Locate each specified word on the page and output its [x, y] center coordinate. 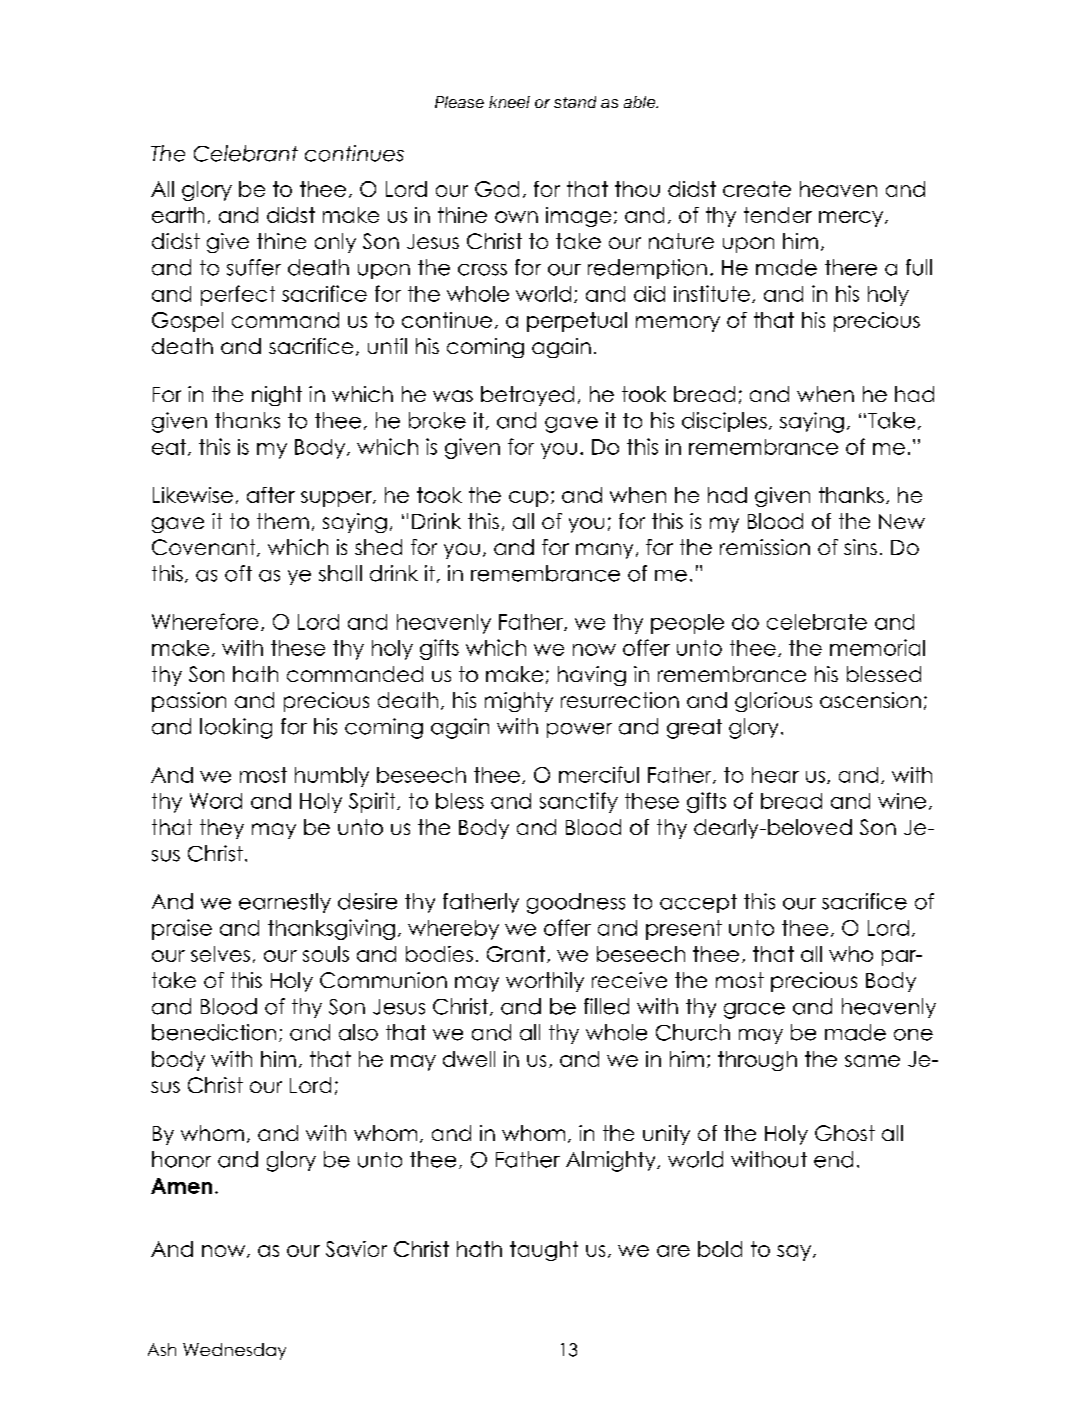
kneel [509, 102]
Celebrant [246, 153]
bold [720, 1249]
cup [528, 499]
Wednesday [234, 1351]
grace [754, 1011]
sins [860, 547]
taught [544, 1251]
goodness [576, 903]
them [283, 521]
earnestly [285, 903]
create [757, 189]
